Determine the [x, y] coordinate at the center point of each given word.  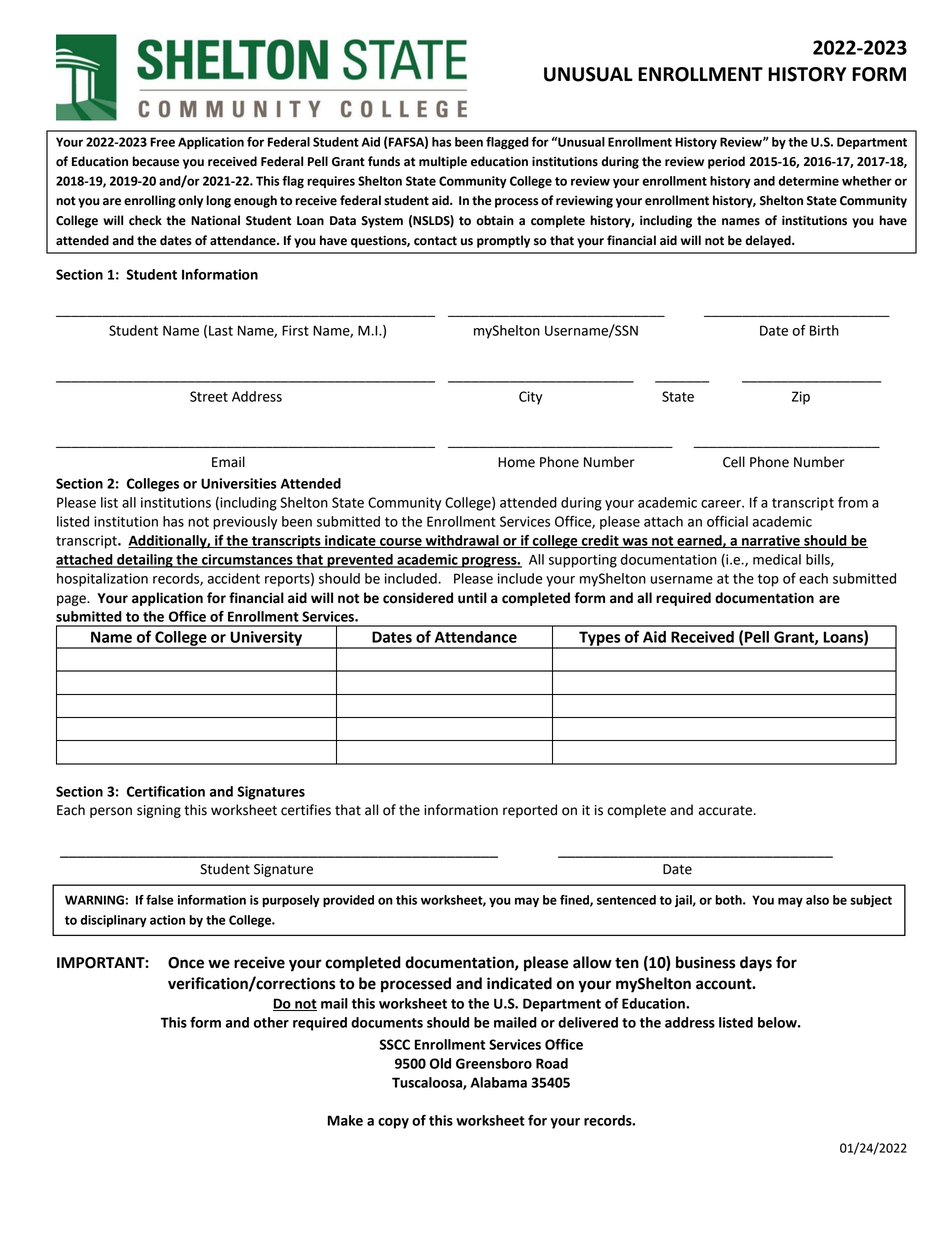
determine [808, 181]
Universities [239, 483]
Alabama [498, 1082]
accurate [726, 811]
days [756, 964]
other [271, 1022]
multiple [443, 162]
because [155, 161]
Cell [734, 462]
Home [516, 462]
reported [530, 811]
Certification [166, 791]
